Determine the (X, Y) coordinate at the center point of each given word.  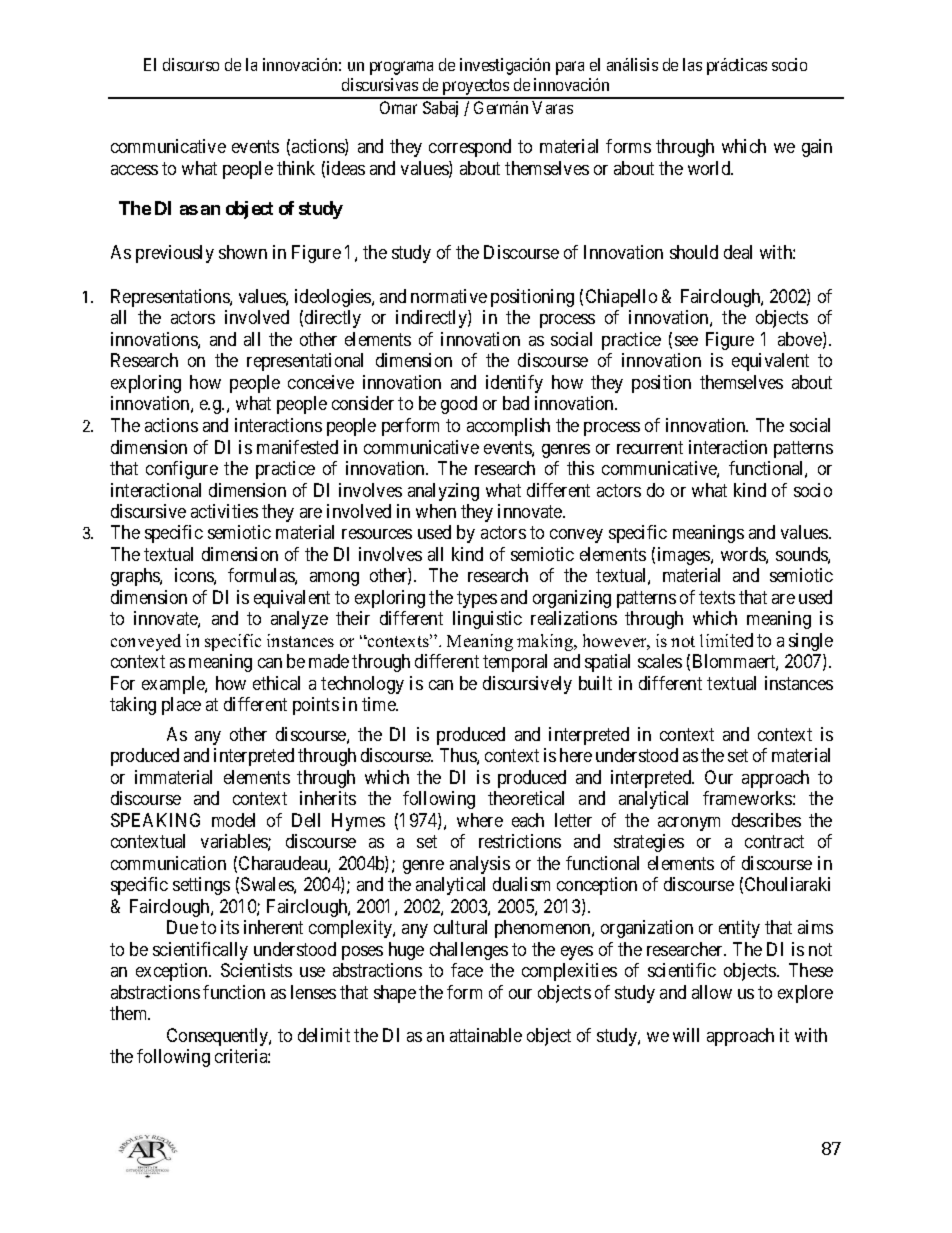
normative (449, 296)
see (686, 341)
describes (766, 820)
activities (224, 511)
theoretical (526, 798)
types (477, 599)
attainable (486, 1035)
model (233, 820)
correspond (470, 148)
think (296, 168)
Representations (171, 298)
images (685, 556)
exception (173, 972)
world (710, 168)
